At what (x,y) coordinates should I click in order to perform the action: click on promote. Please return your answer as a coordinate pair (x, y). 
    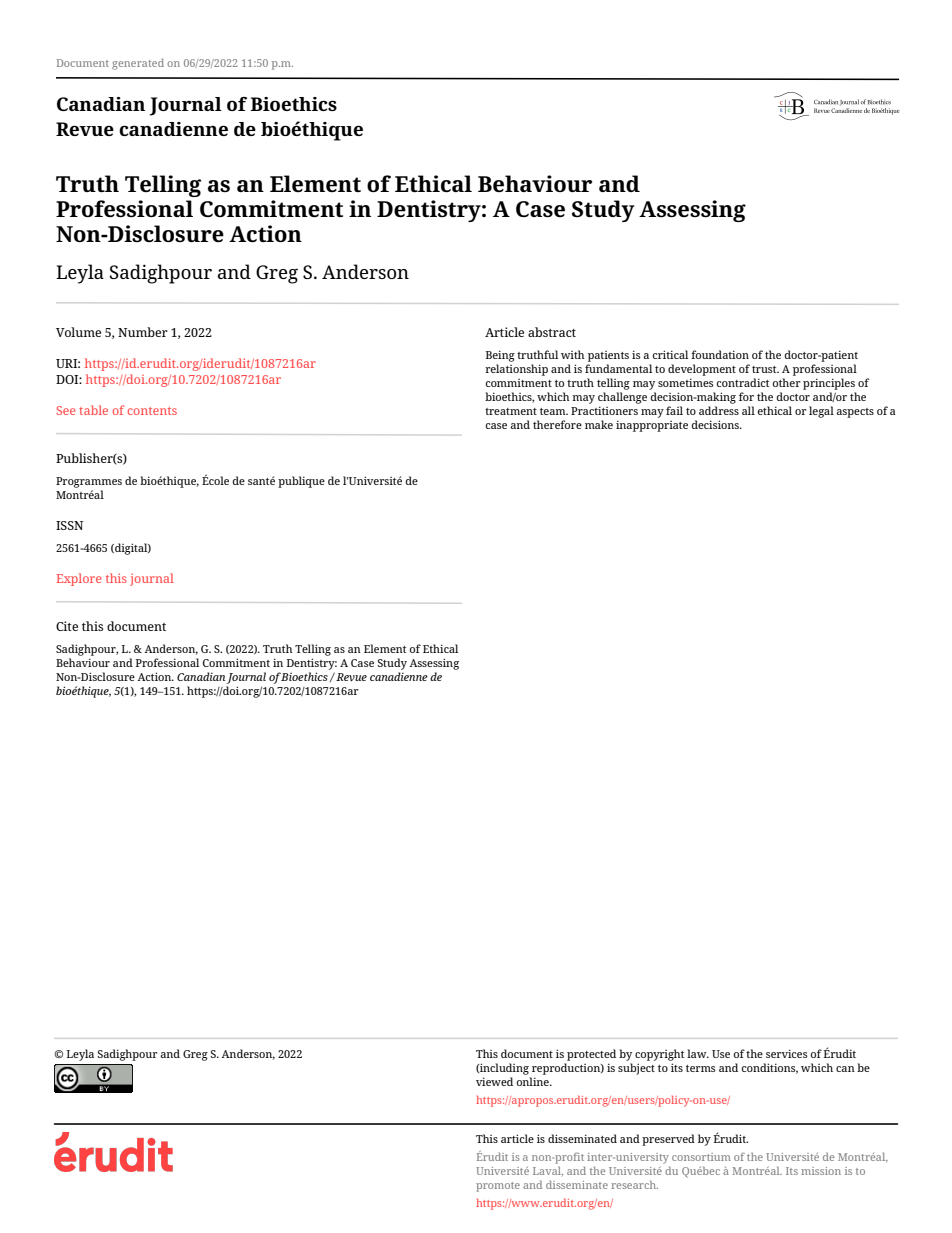
    Looking at the image, I should click on (498, 1187).
